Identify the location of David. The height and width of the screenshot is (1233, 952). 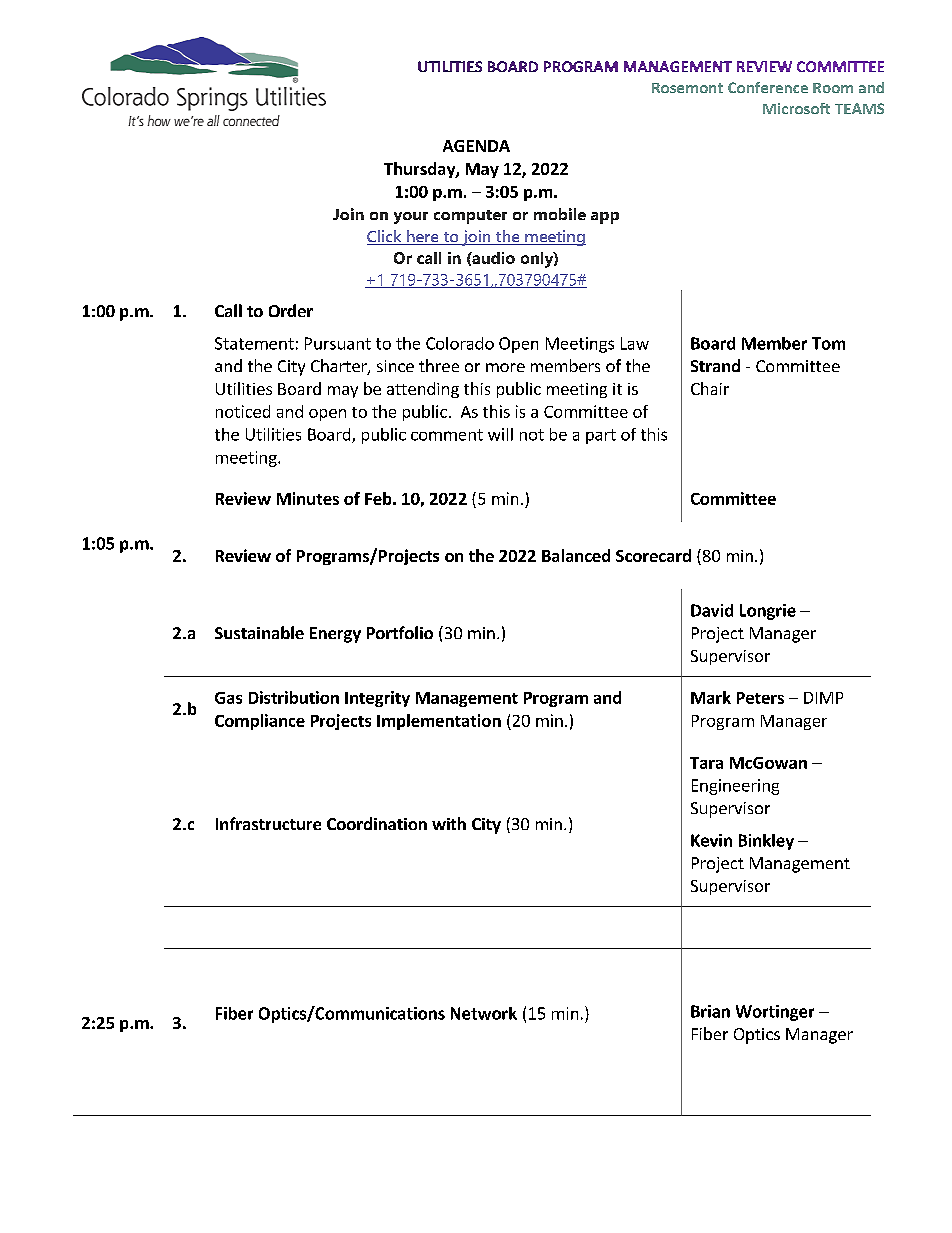
(712, 610).
